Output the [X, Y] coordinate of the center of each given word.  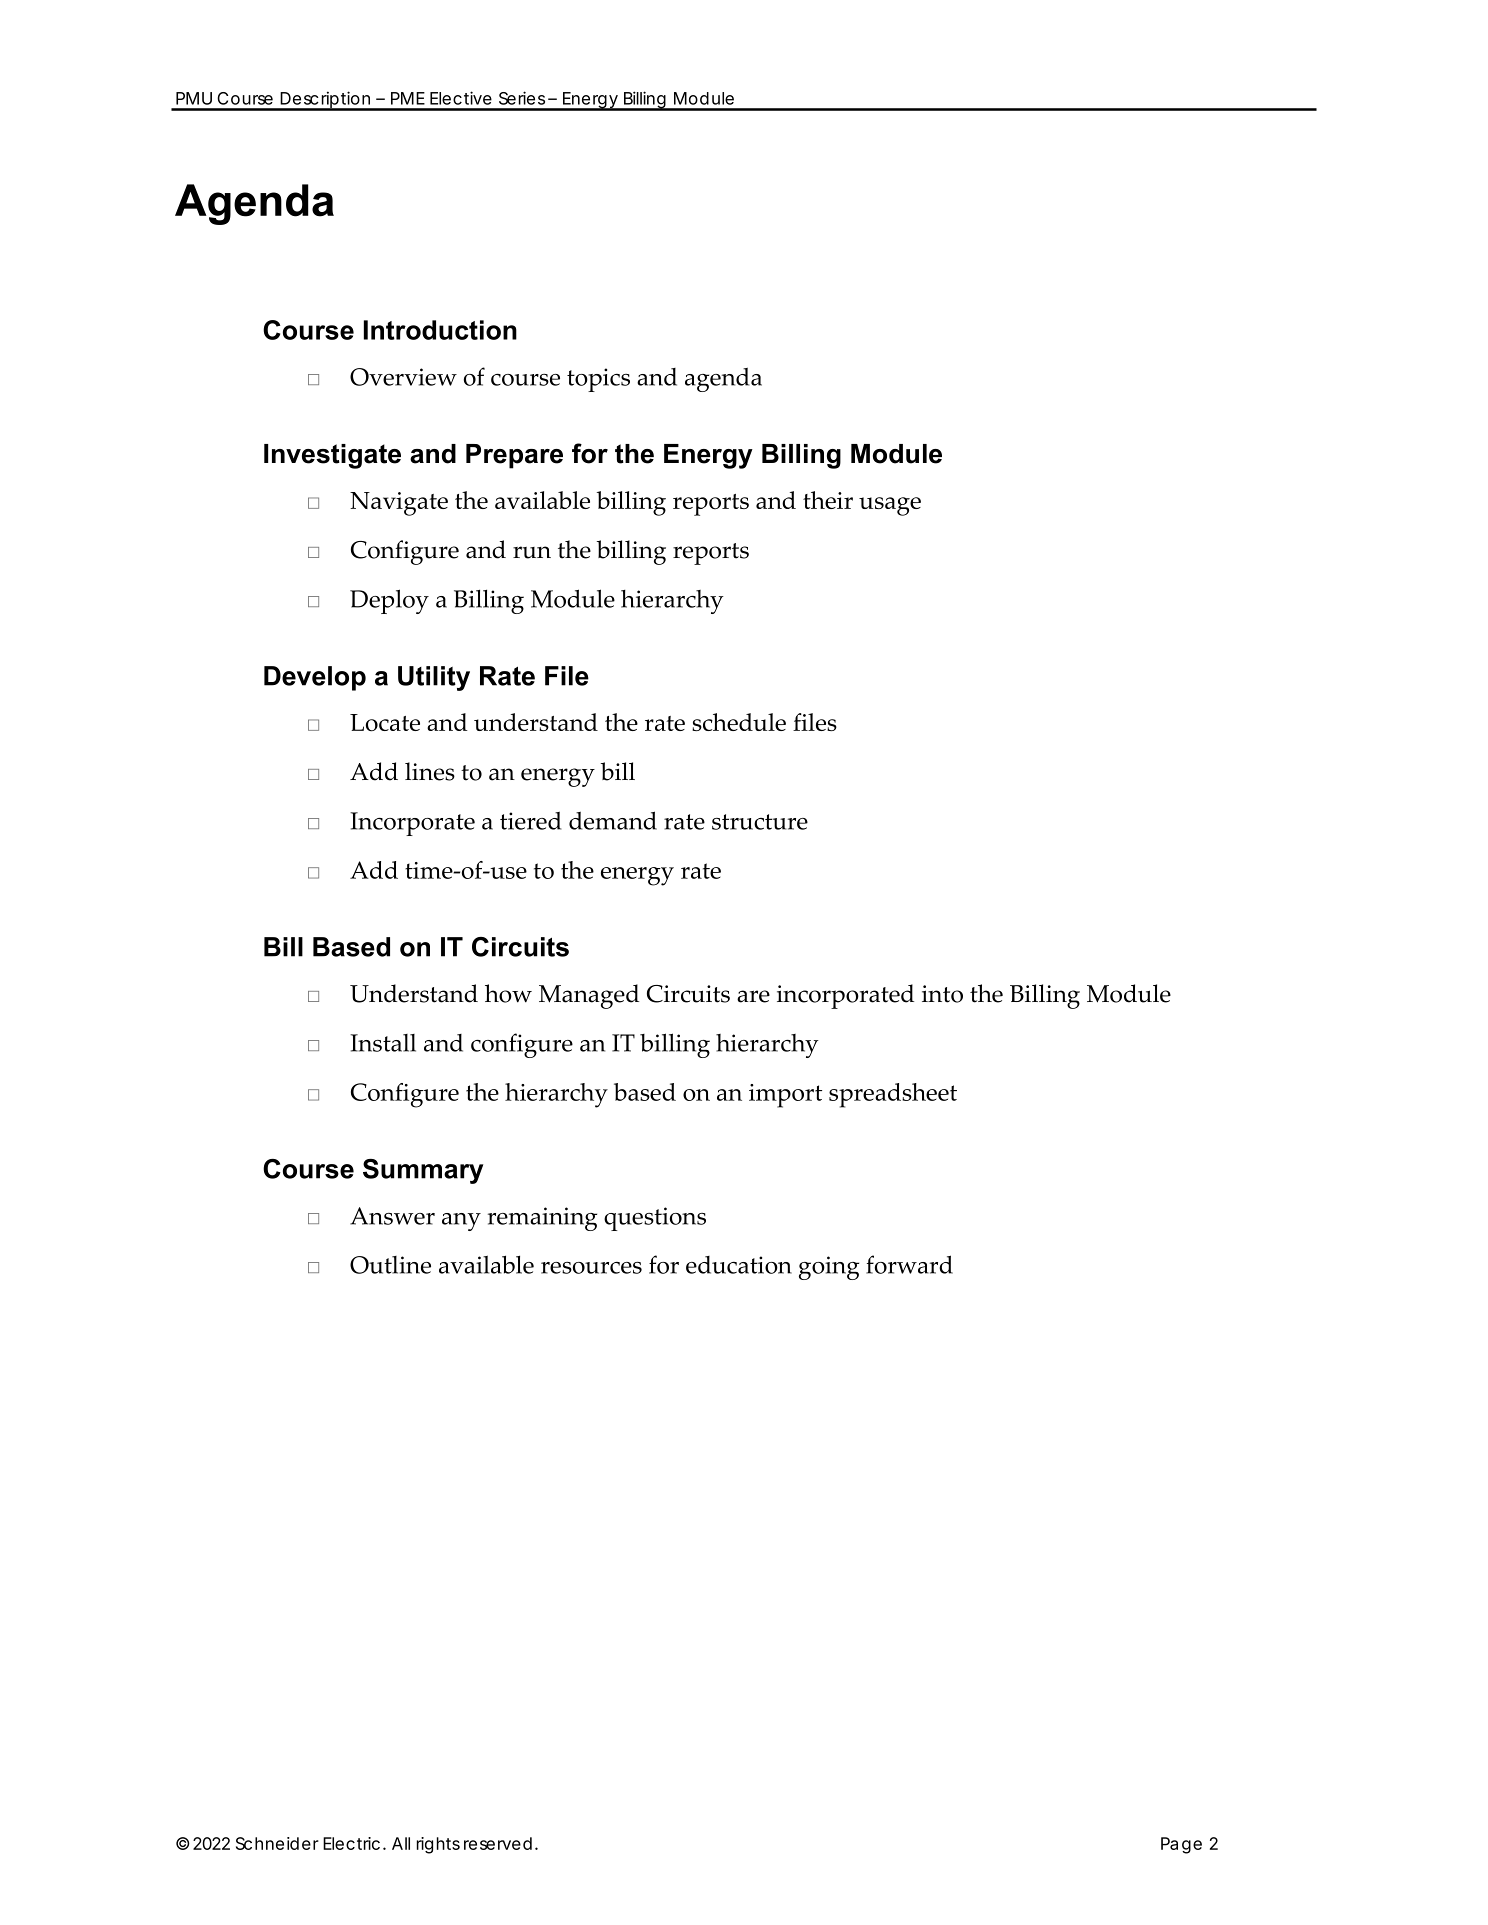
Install [383, 1043]
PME [408, 98]
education [739, 1265]
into [942, 994]
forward [909, 1264]
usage [890, 506]
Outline [390, 1265]
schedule [739, 722]
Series [522, 98]
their [828, 500]
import [785, 1096]
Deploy [389, 601]
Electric [351, 1843]
